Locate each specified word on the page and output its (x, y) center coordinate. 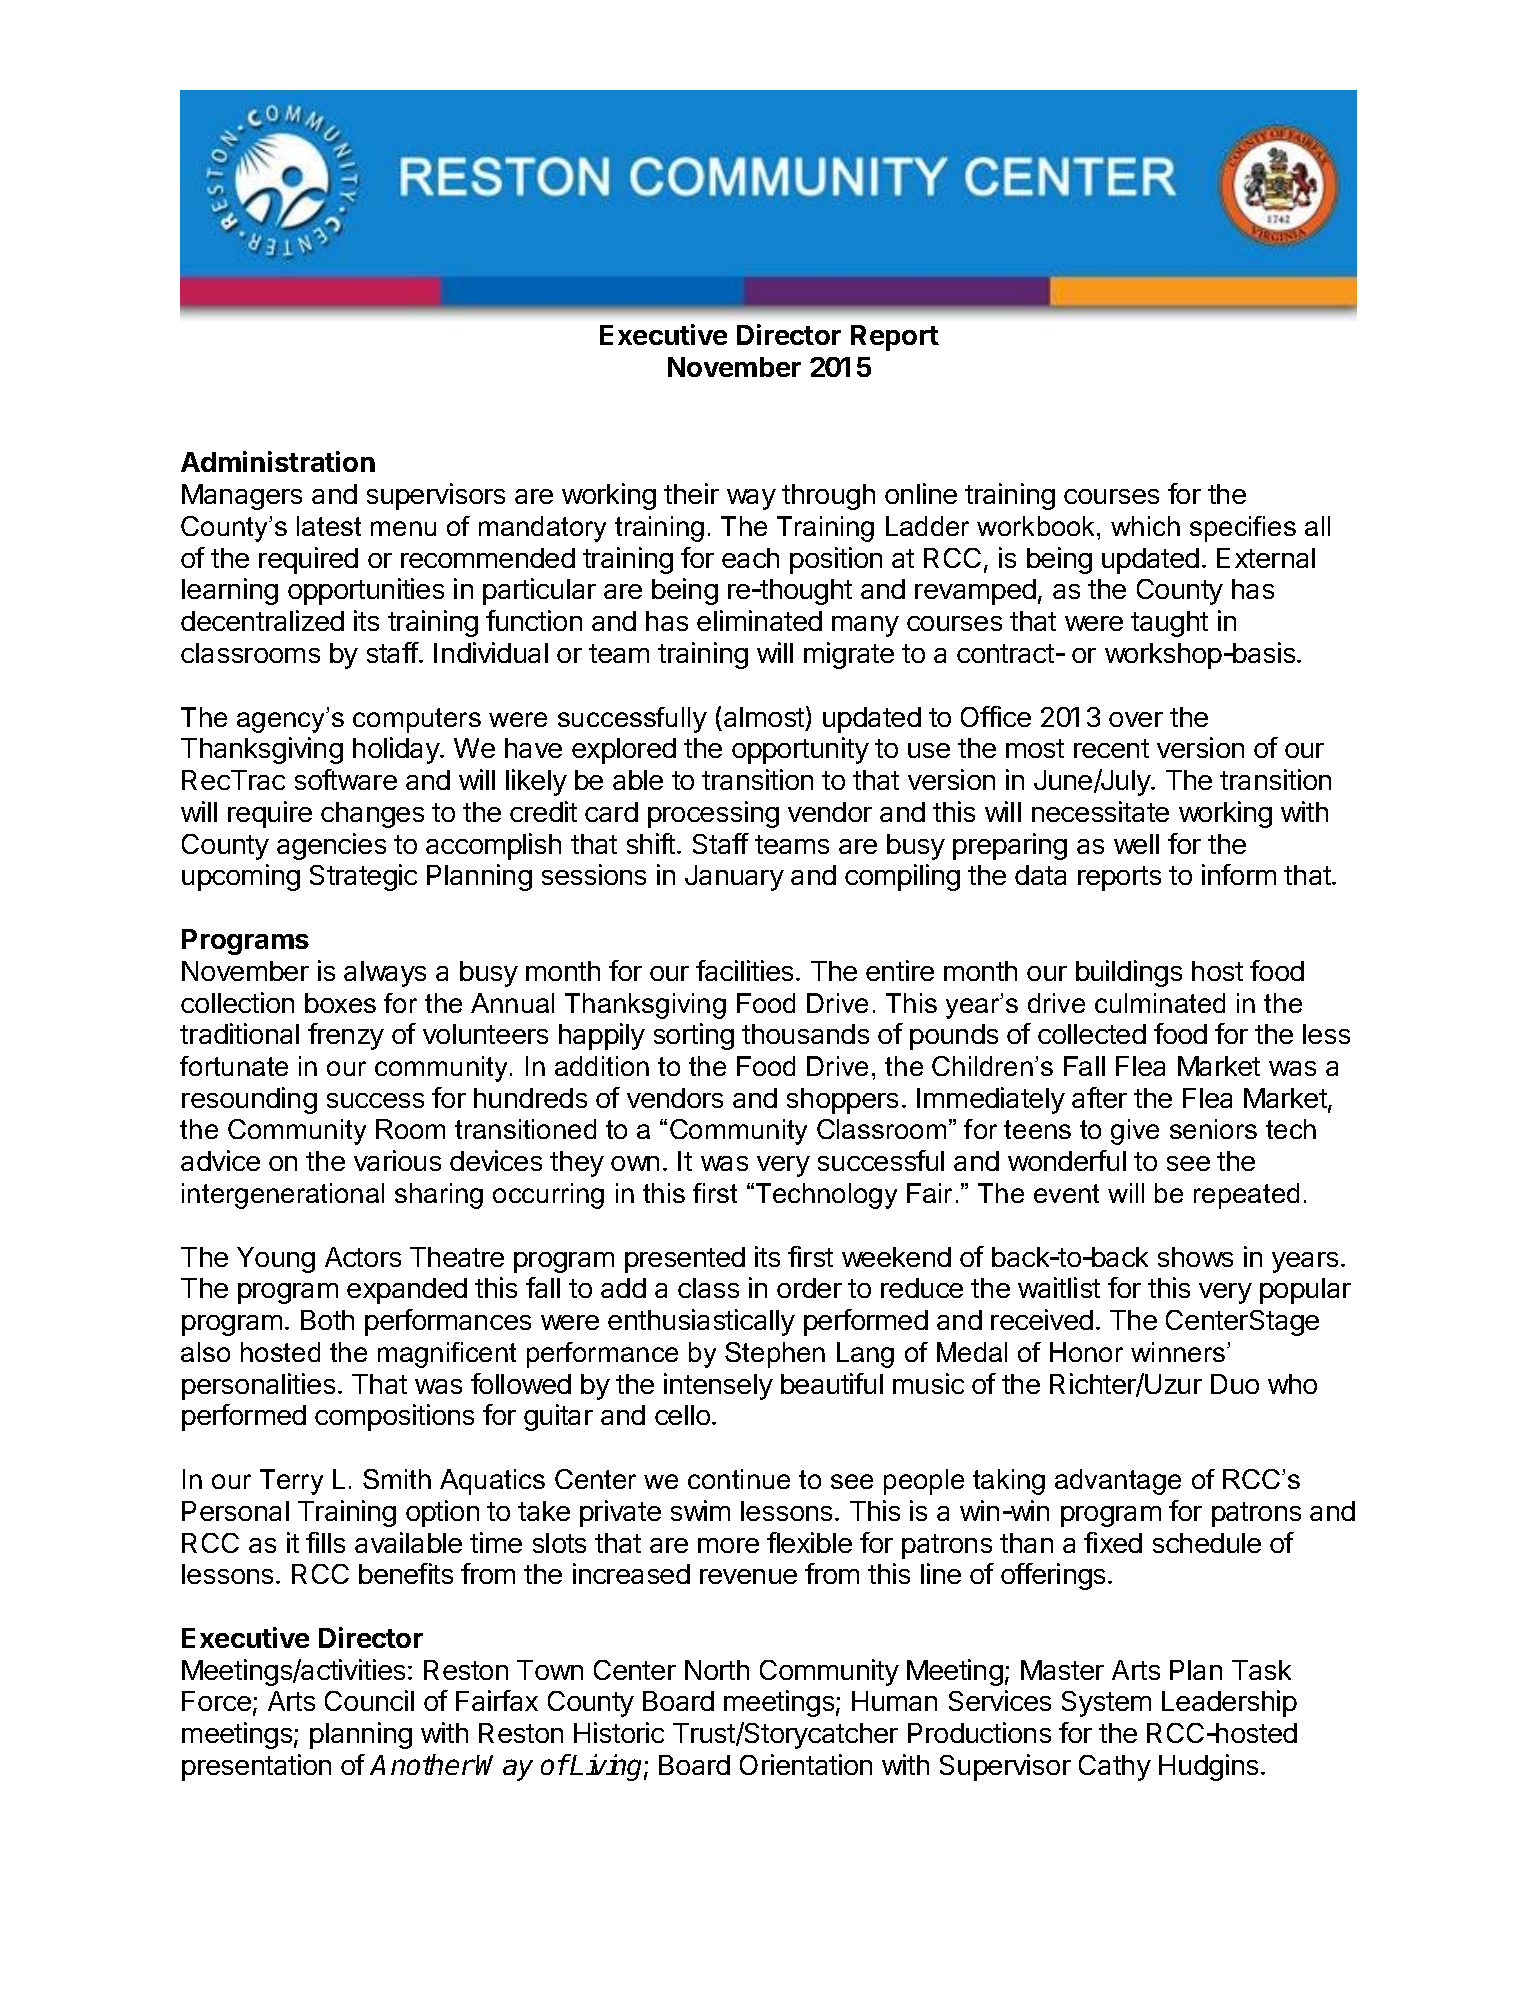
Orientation (806, 1764)
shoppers (842, 1101)
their (691, 493)
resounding (249, 1100)
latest (329, 526)
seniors (1213, 1129)
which (1145, 526)
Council (369, 1700)
